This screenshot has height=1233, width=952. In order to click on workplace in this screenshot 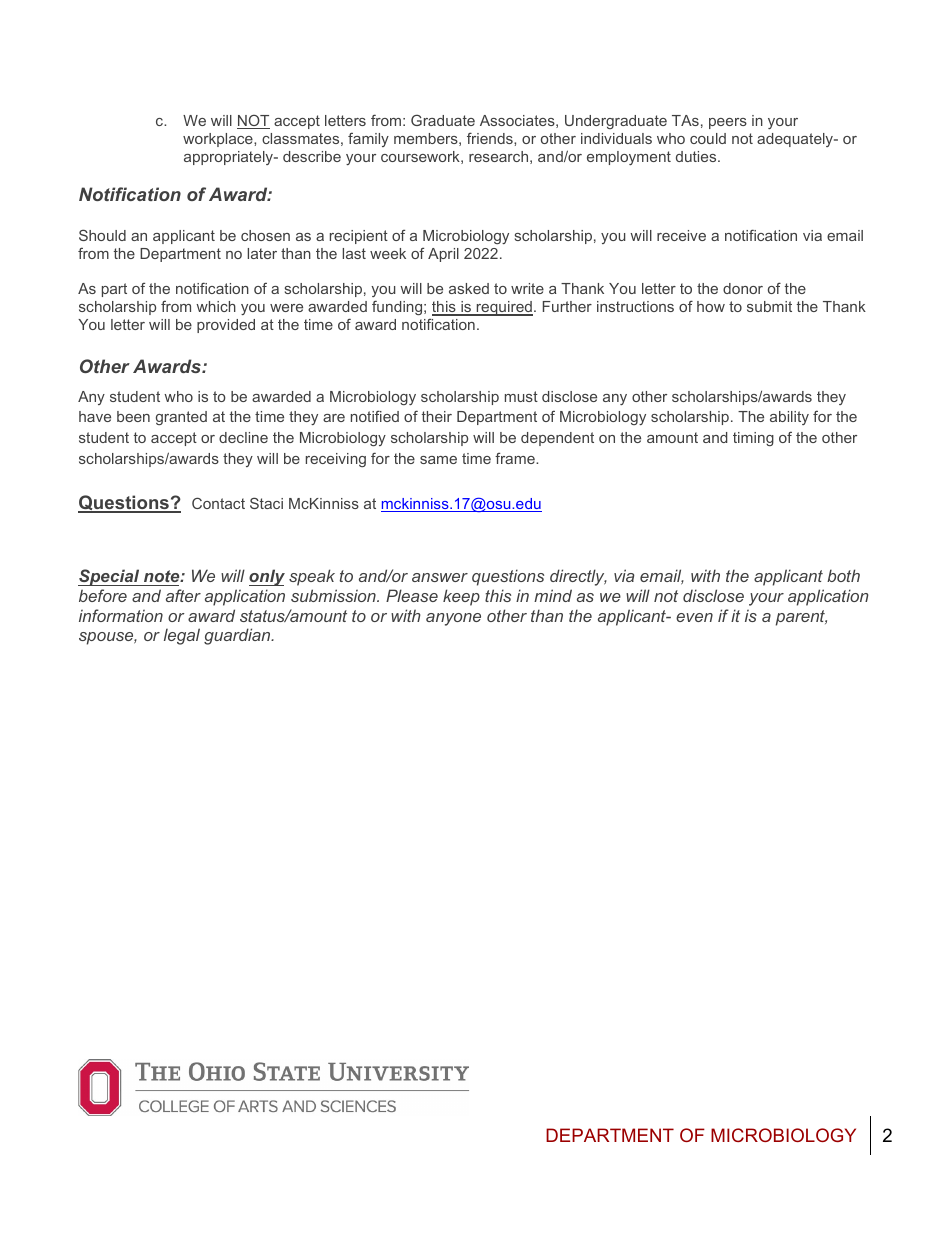, I will do `click(219, 140)`.
